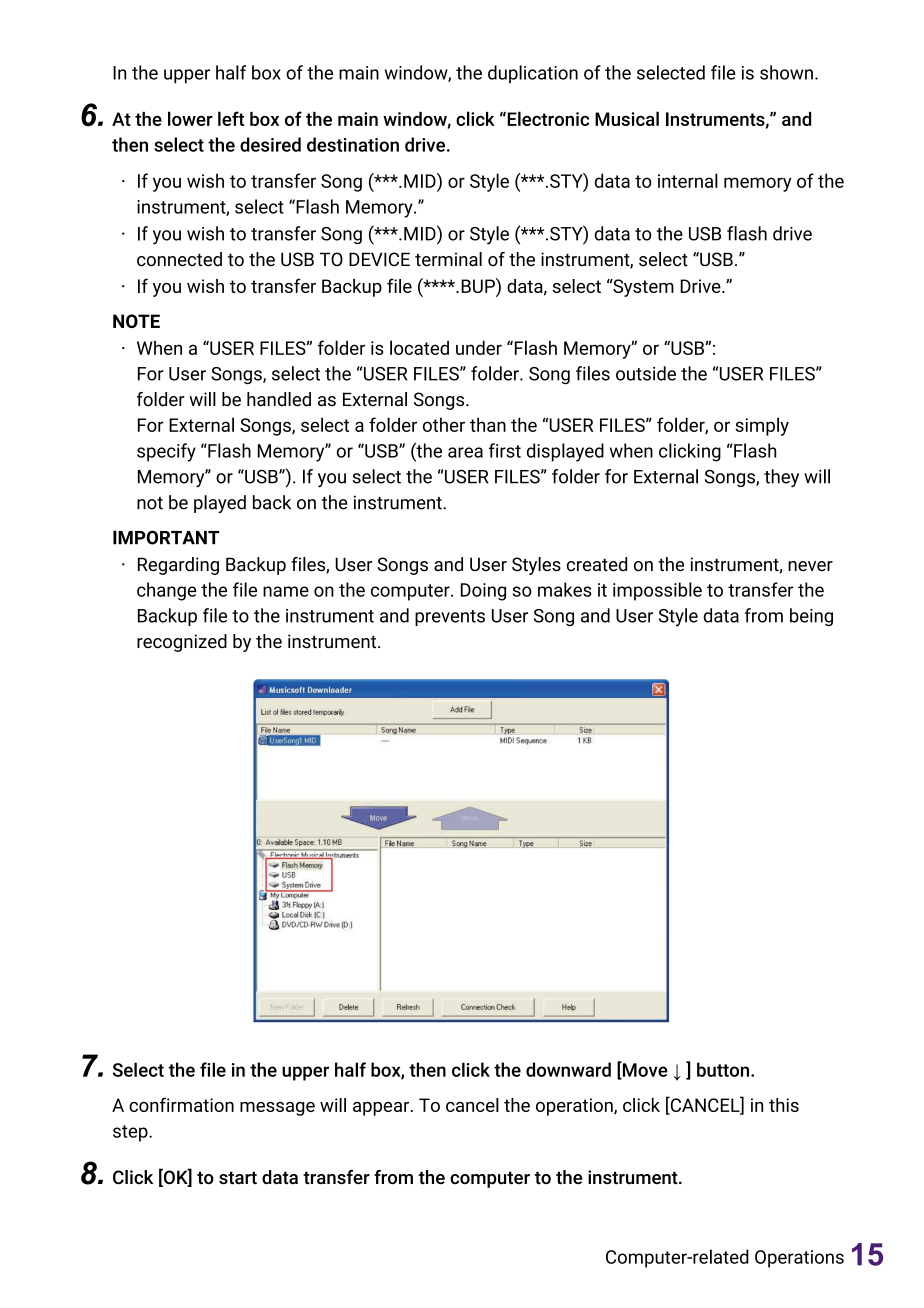  What do you see at coordinates (786, 72) in the page?
I see `shown` at bounding box center [786, 72].
